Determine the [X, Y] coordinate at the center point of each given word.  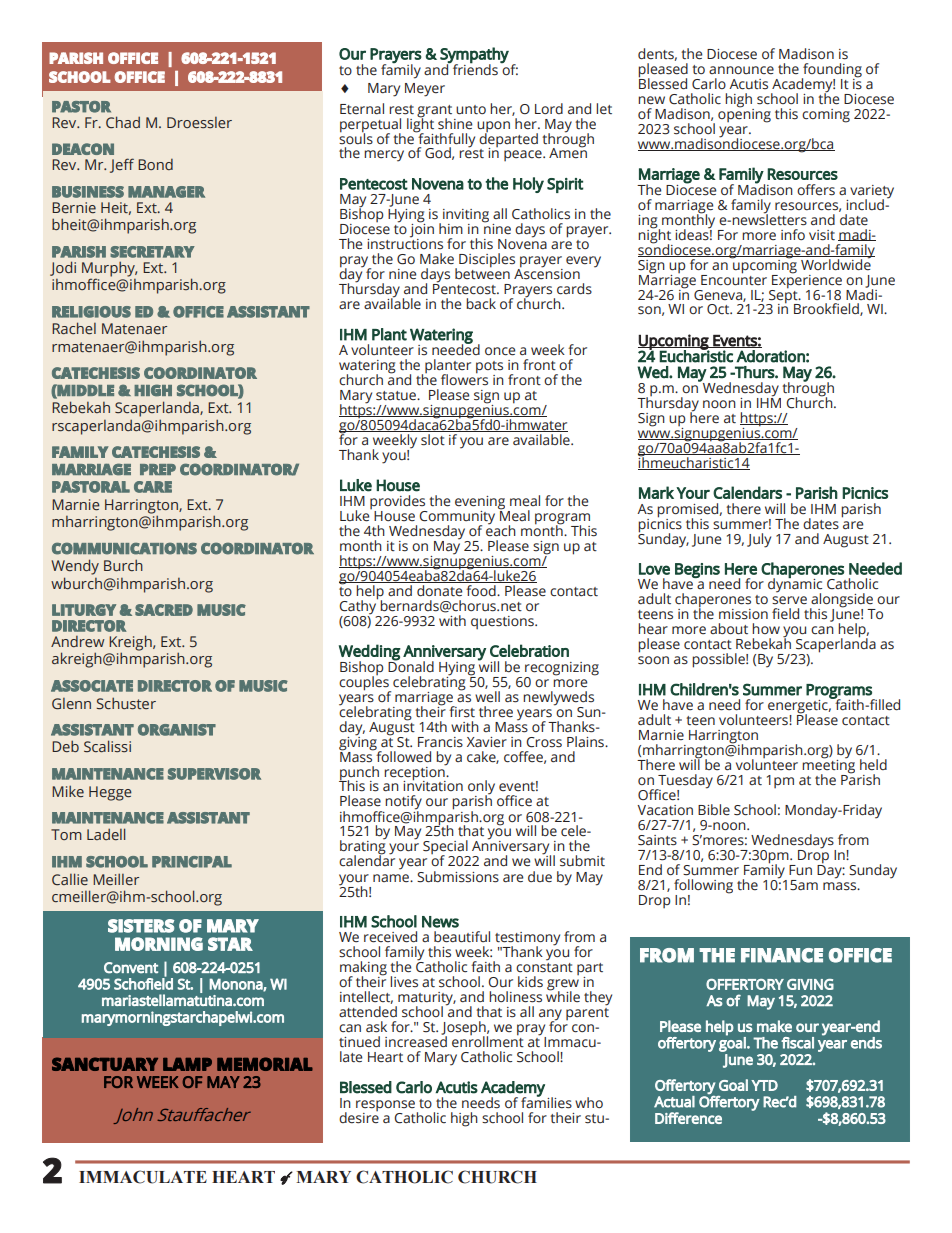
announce [741, 70]
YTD [764, 1085]
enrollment [488, 1041]
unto [471, 110]
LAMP [187, 1064]
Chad [123, 122]
